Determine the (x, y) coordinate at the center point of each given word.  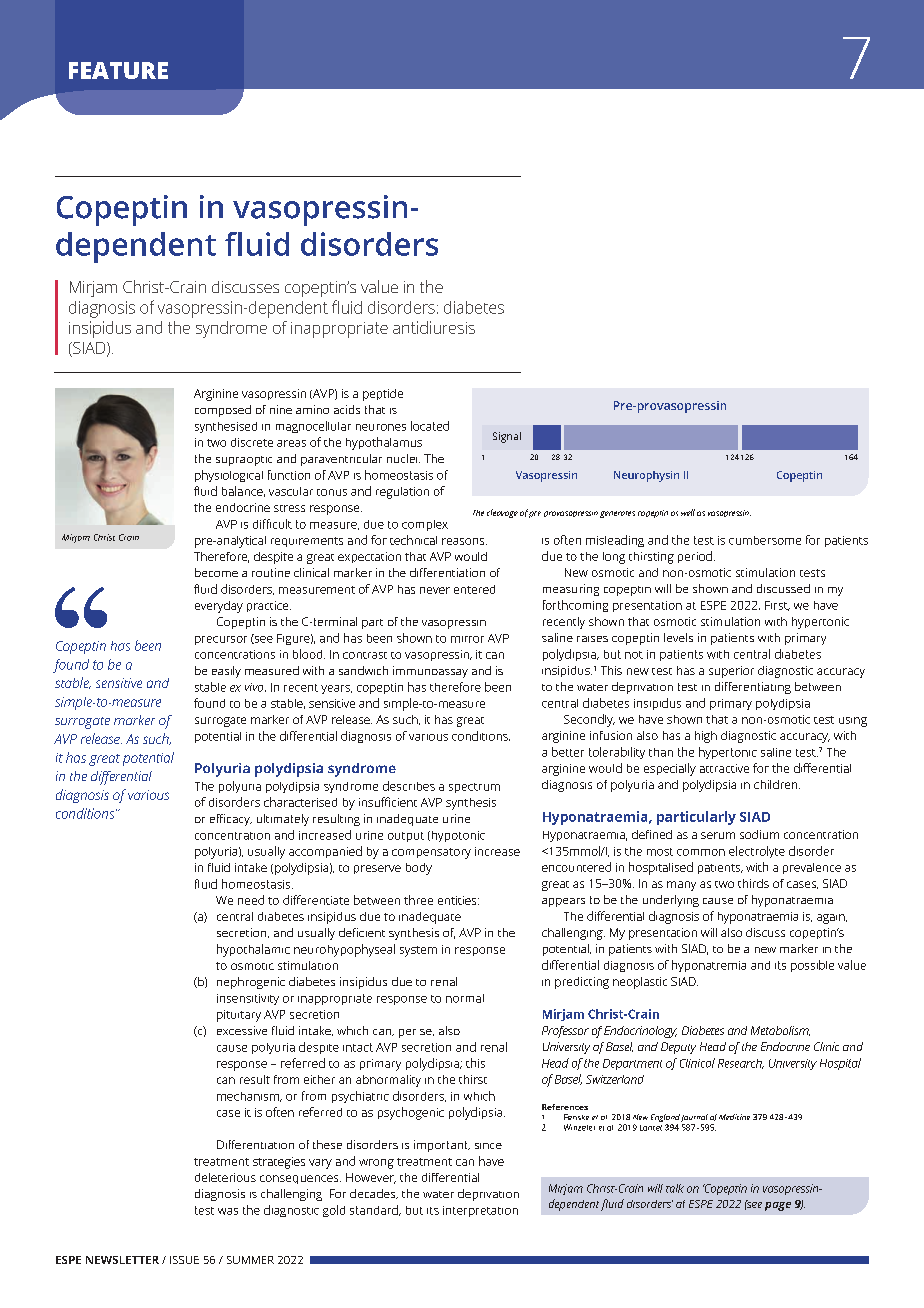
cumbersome (765, 540)
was (228, 1211)
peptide (383, 395)
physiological (229, 476)
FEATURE (118, 70)
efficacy (231, 820)
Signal (507, 437)
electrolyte (757, 852)
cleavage (502, 513)
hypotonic (457, 836)
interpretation (480, 1211)
